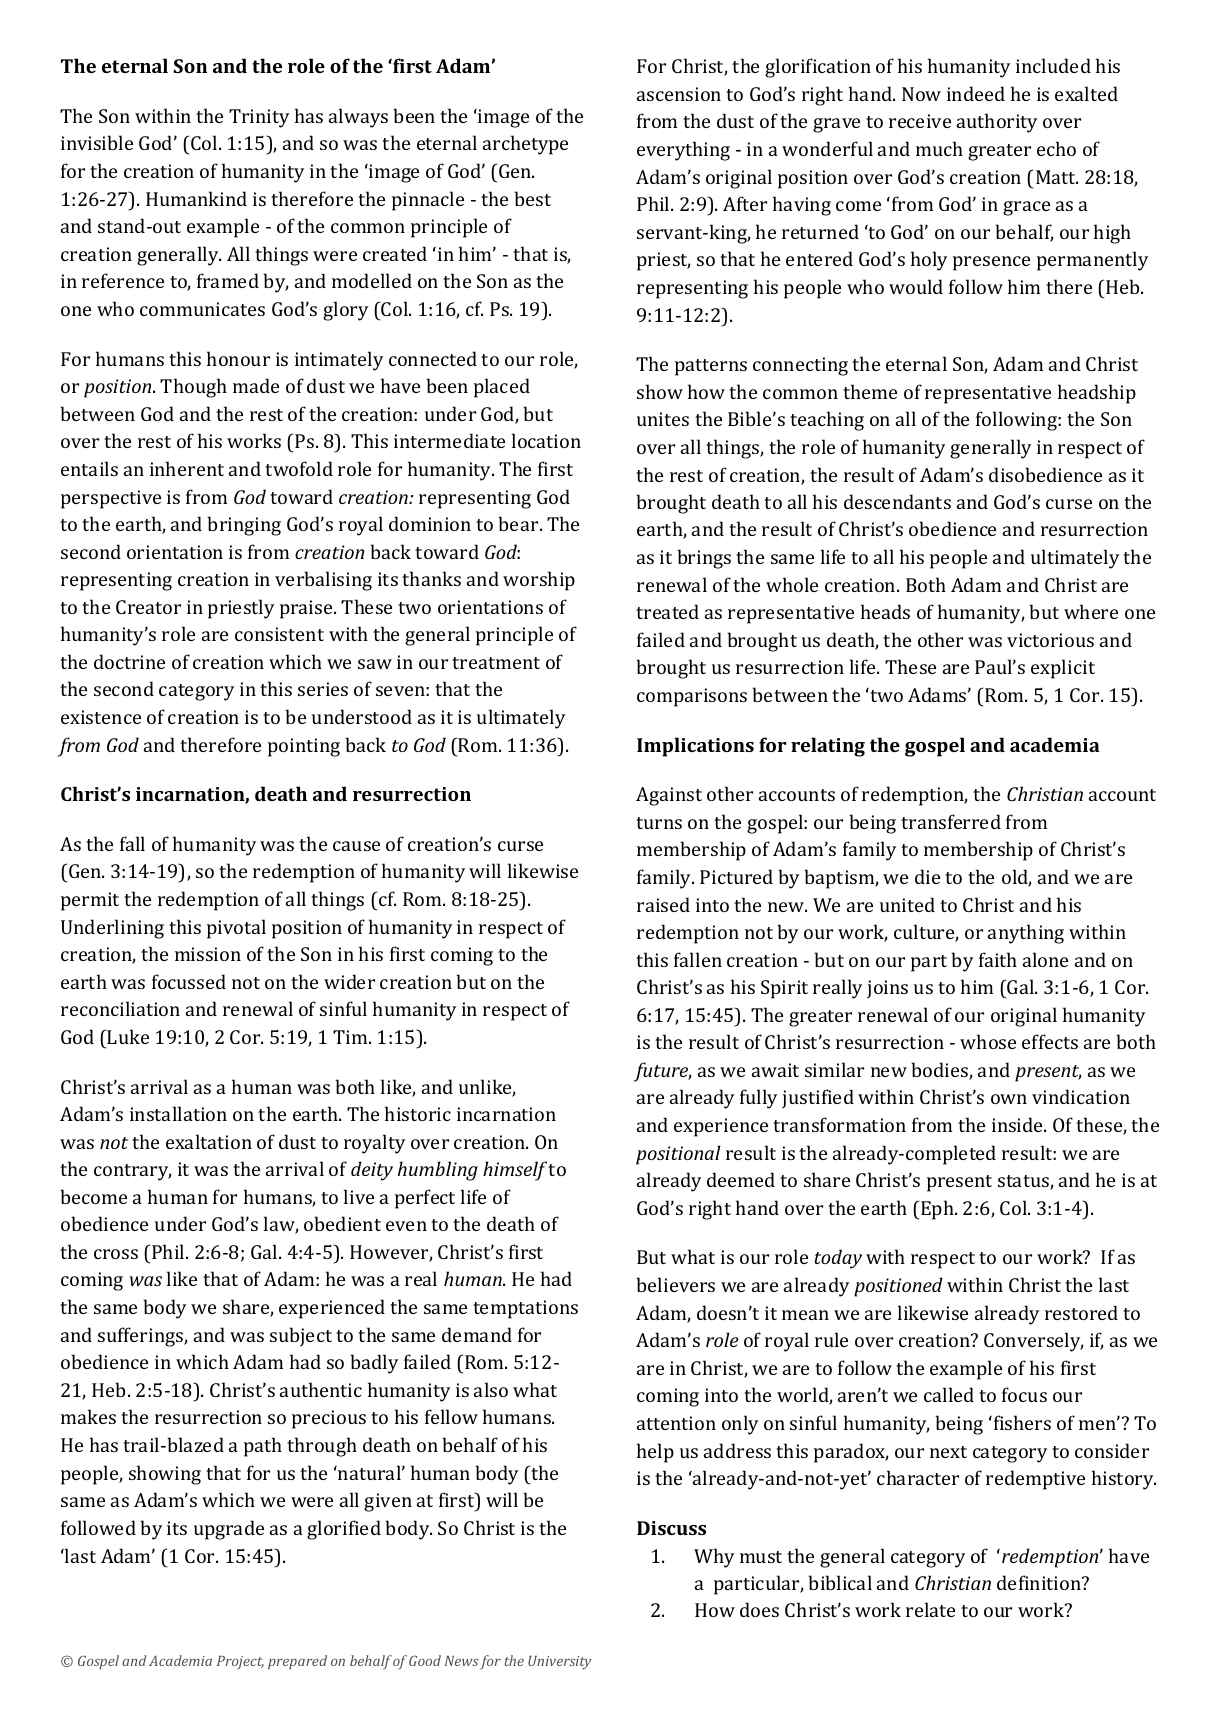  What do you see at coordinates (560, 1662) in the screenshot?
I see `University` at bounding box center [560, 1662].
